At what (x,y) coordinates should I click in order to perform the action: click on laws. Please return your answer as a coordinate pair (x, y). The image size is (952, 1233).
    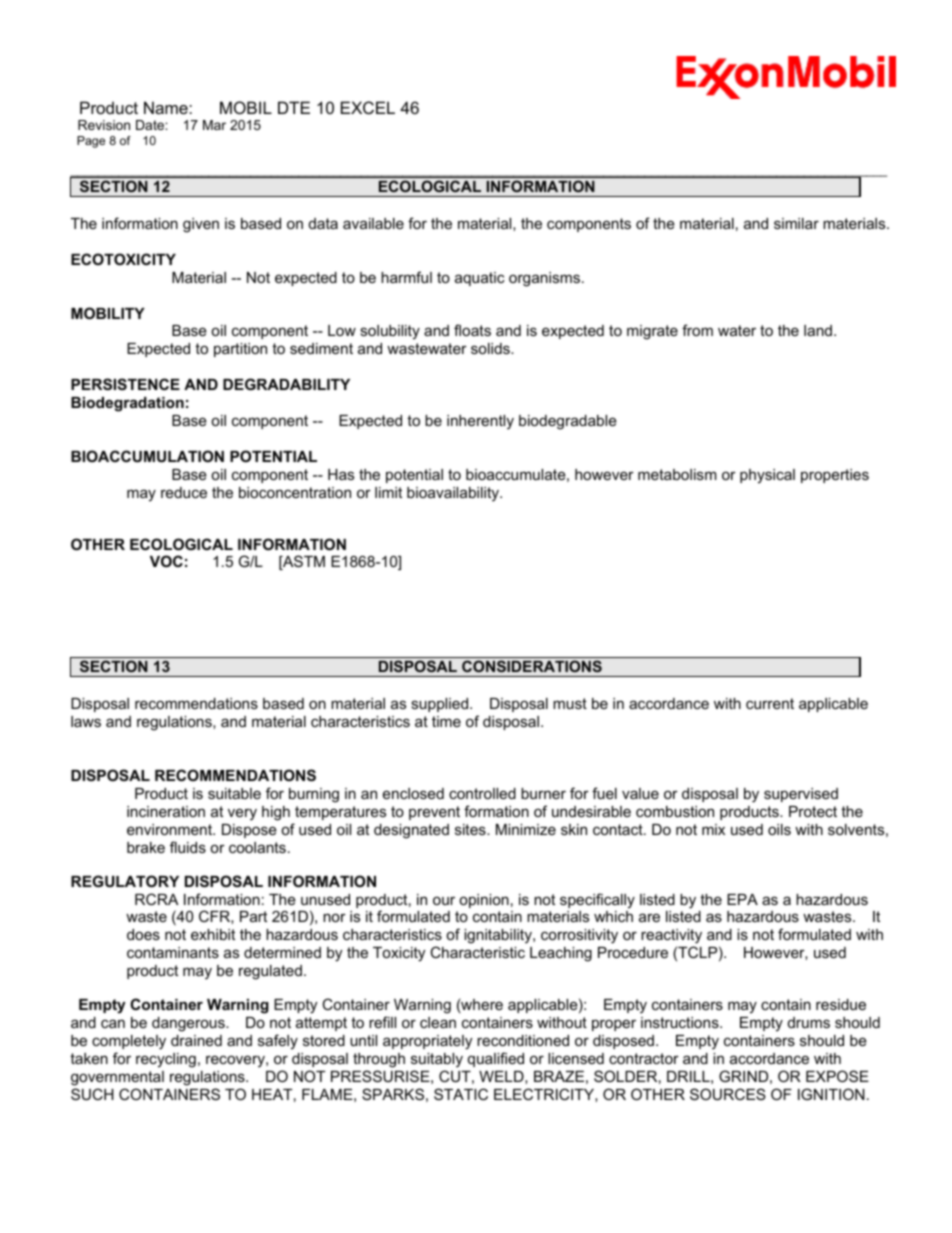
    Looking at the image, I should click on (86, 721).
